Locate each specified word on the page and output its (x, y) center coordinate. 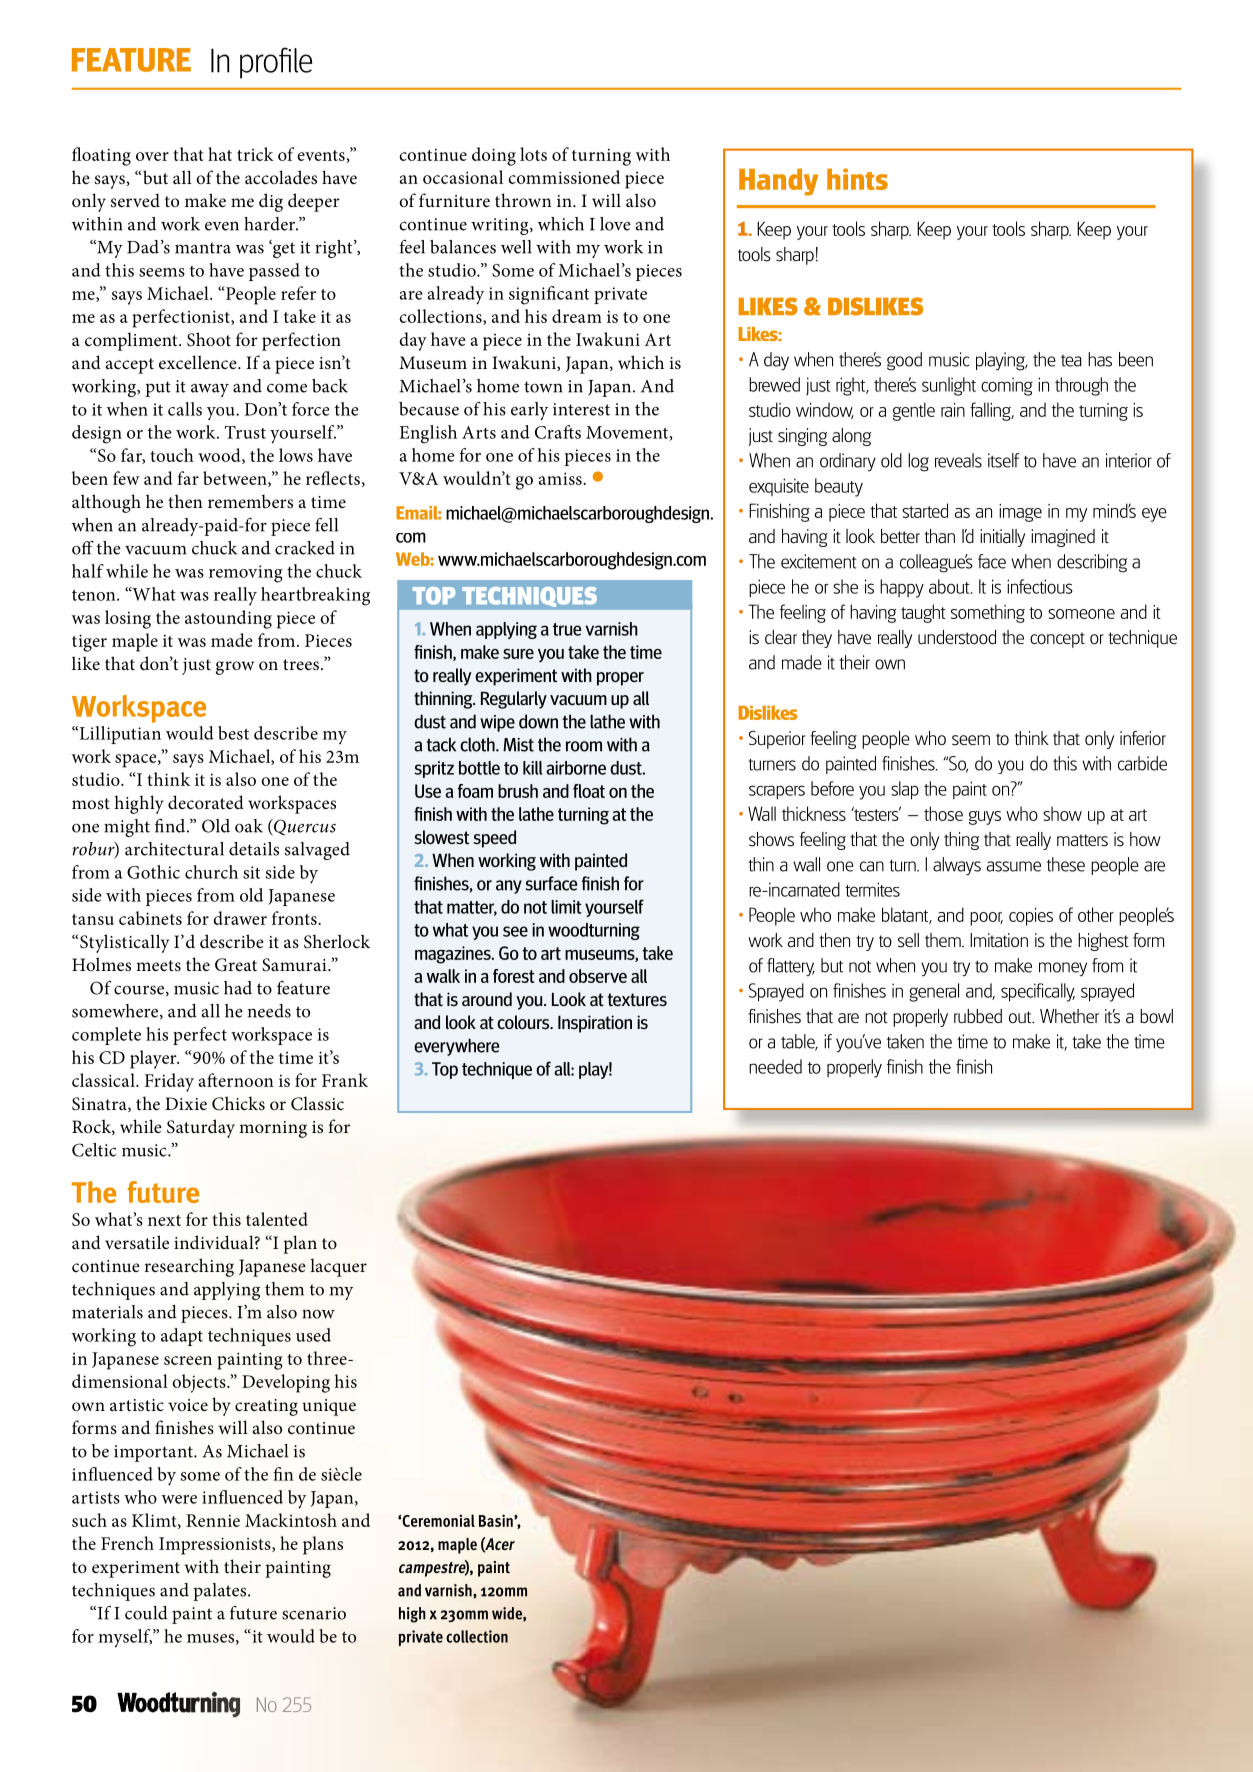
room (584, 746)
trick (255, 154)
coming (1007, 386)
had (238, 988)
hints (857, 179)
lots (533, 154)
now (318, 1314)
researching (189, 1267)
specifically (1038, 992)
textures (637, 999)
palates (221, 1592)
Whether (1069, 1016)
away (210, 390)
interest (581, 409)
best (233, 733)
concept (1057, 640)
